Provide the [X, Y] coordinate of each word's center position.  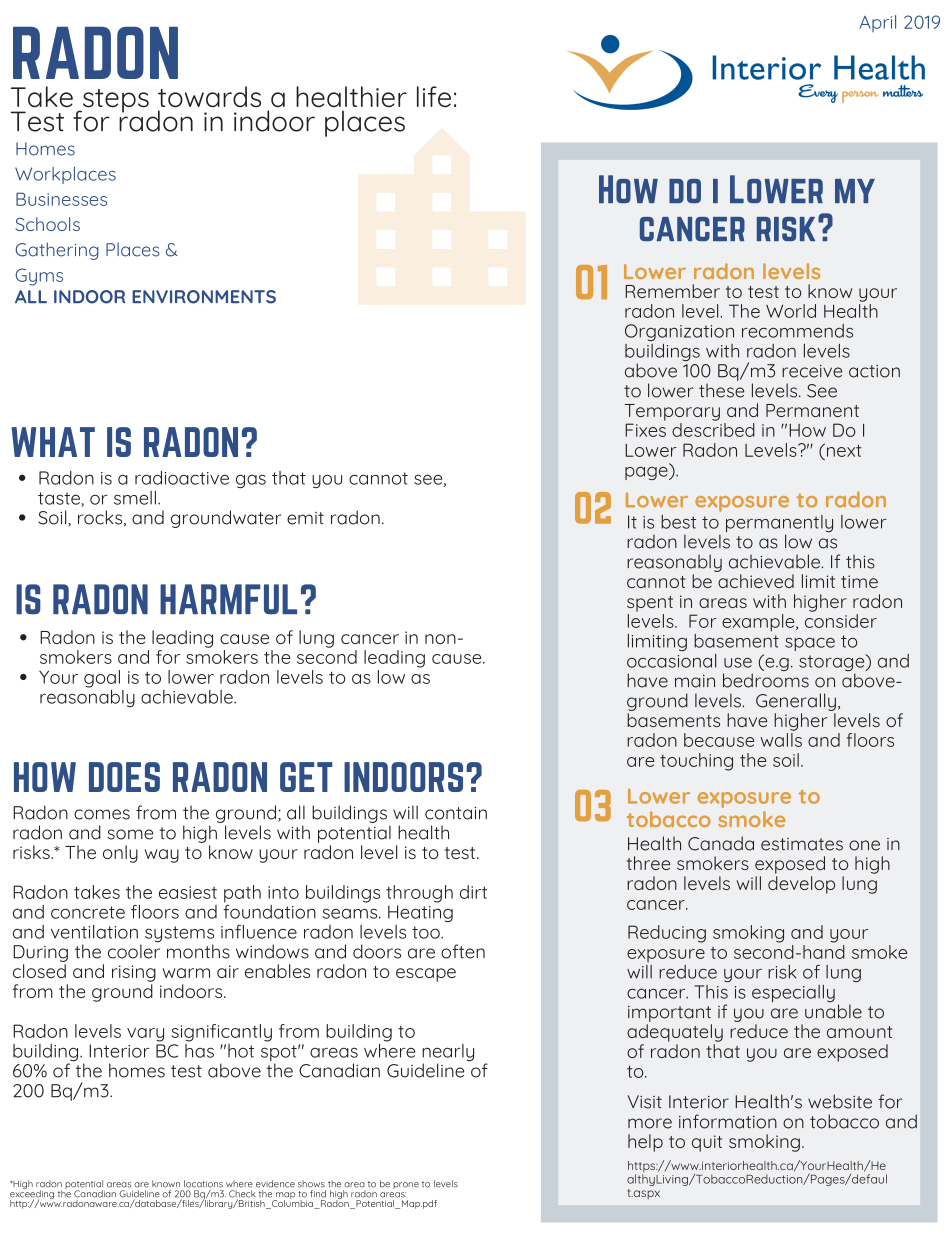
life [434, 97]
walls [781, 738]
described [713, 428]
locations [203, 1184]
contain [456, 813]
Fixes [645, 430]
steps [114, 101]
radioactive [182, 478]
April [878, 23]
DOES [124, 777]
